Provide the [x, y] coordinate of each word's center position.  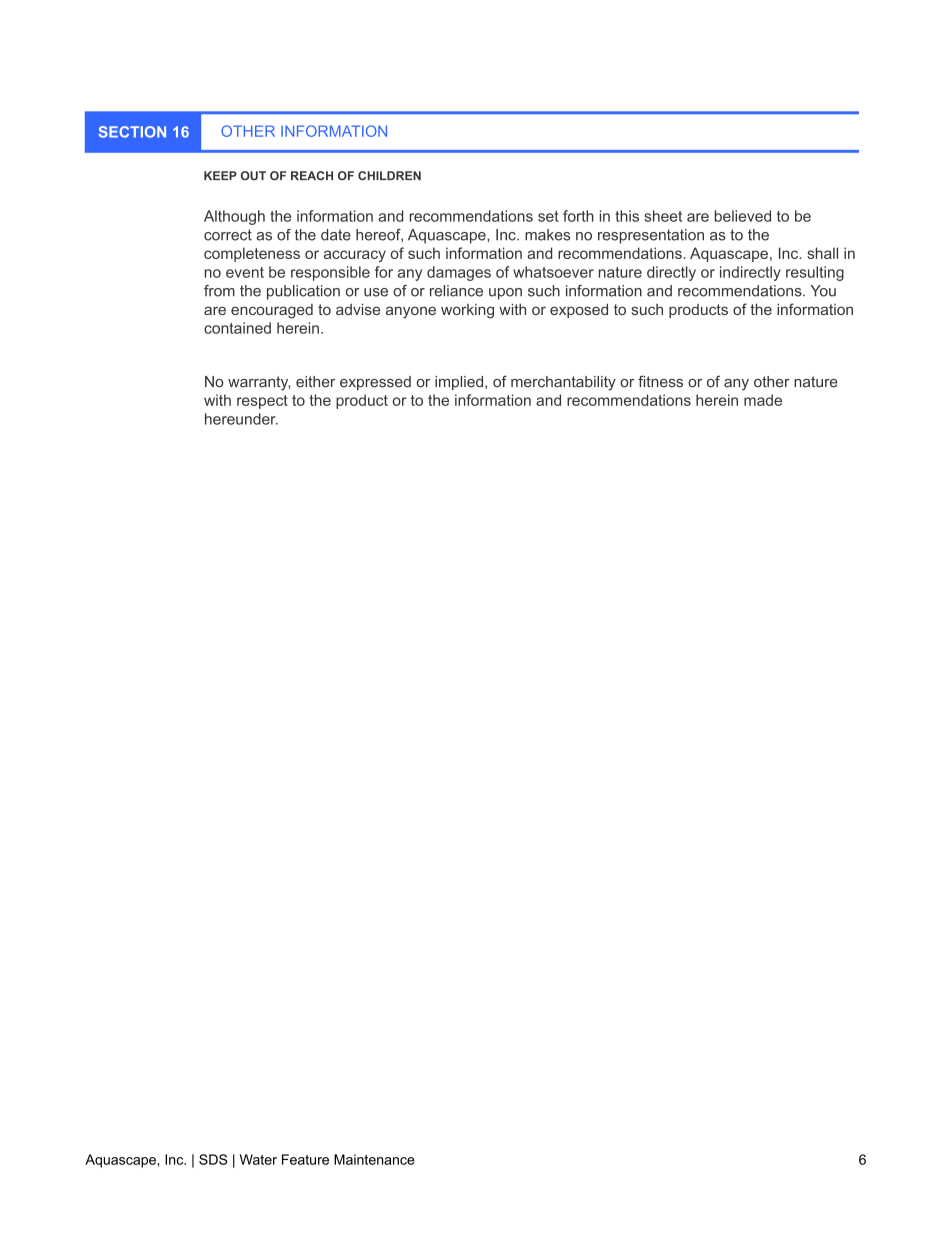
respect [262, 402]
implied [460, 383]
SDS [213, 1159]
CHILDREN [389, 176]
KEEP [220, 175]
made [763, 400]
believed [743, 216]
